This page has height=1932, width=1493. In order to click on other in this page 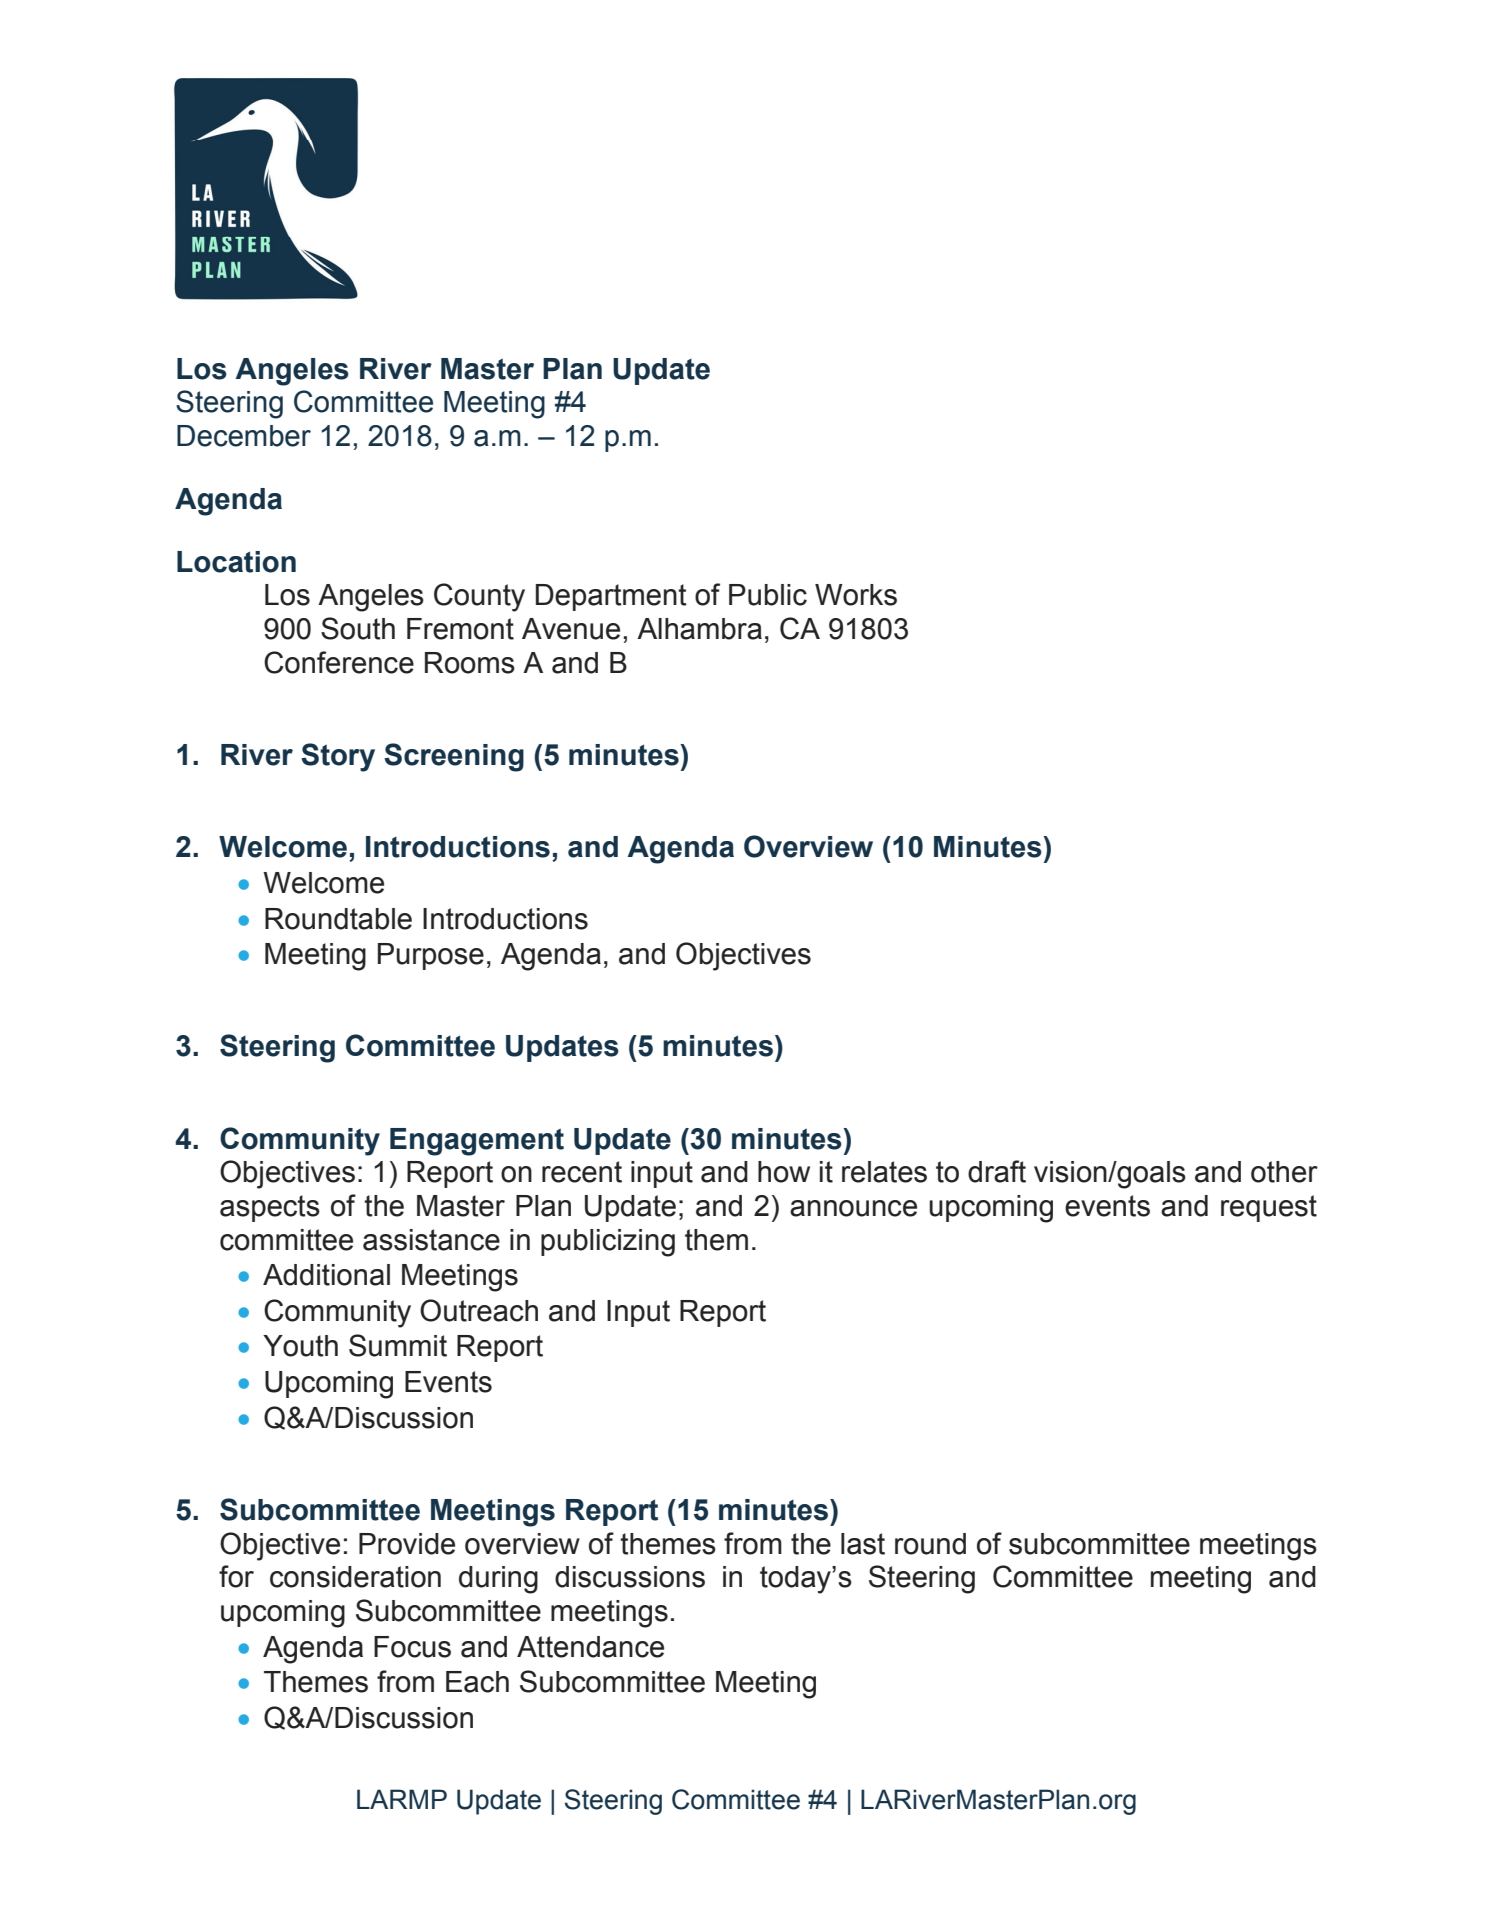, I will do `click(1284, 1172)`.
